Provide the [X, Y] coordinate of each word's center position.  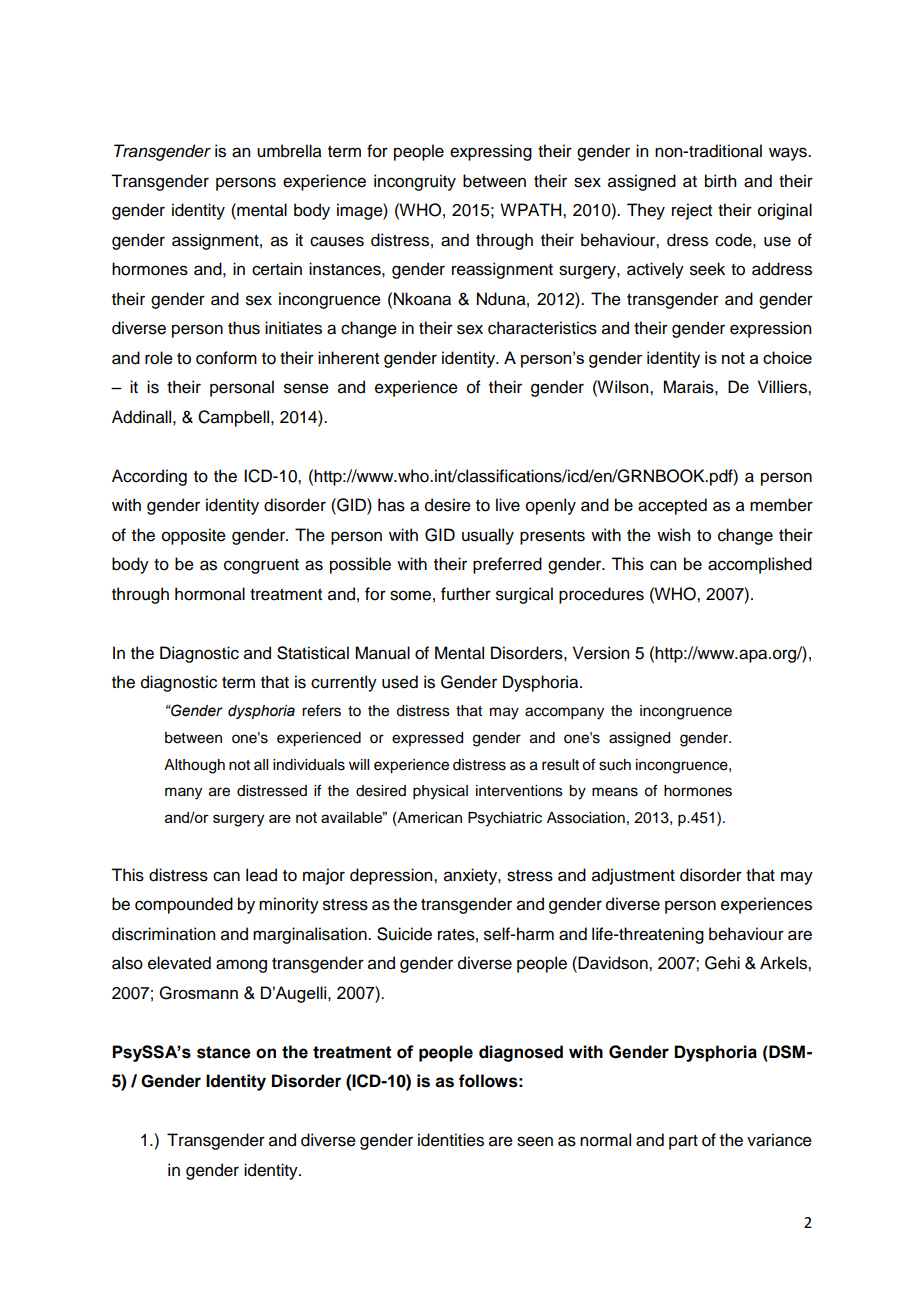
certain [277, 269]
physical [440, 792]
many [183, 793]
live [508, 505]
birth [720, 181]
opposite [194, 536]
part [683, 1142]
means [615, 792]
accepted [672, 506]
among [241, 966]
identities [451, 1140]
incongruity [415, 182]
